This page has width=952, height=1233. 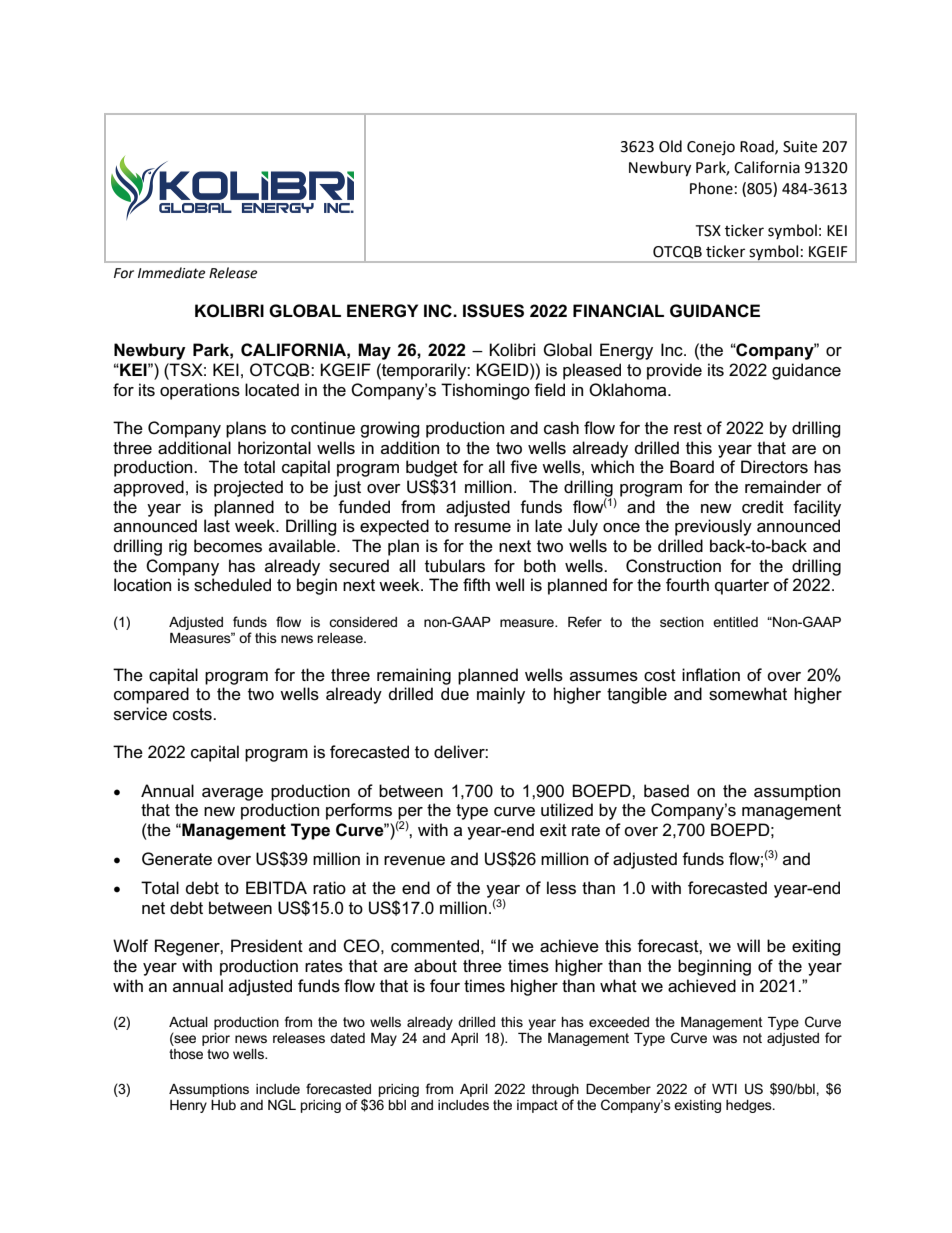 What do you see at coordinates (711, 188) in the page?
I see `Phone` at bounding box center [711, 188].
